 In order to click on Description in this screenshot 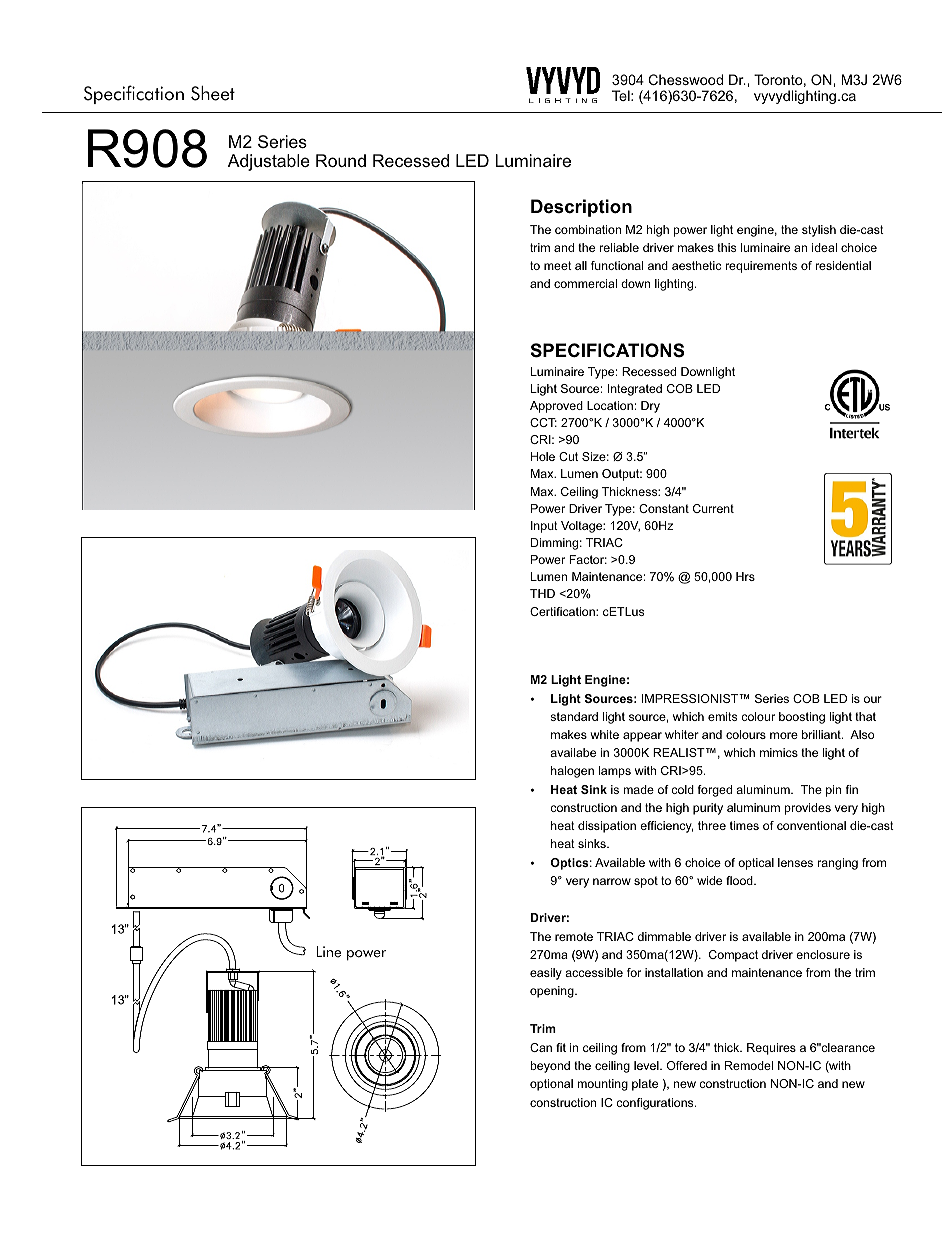, I will do `click(581, 208)`.
